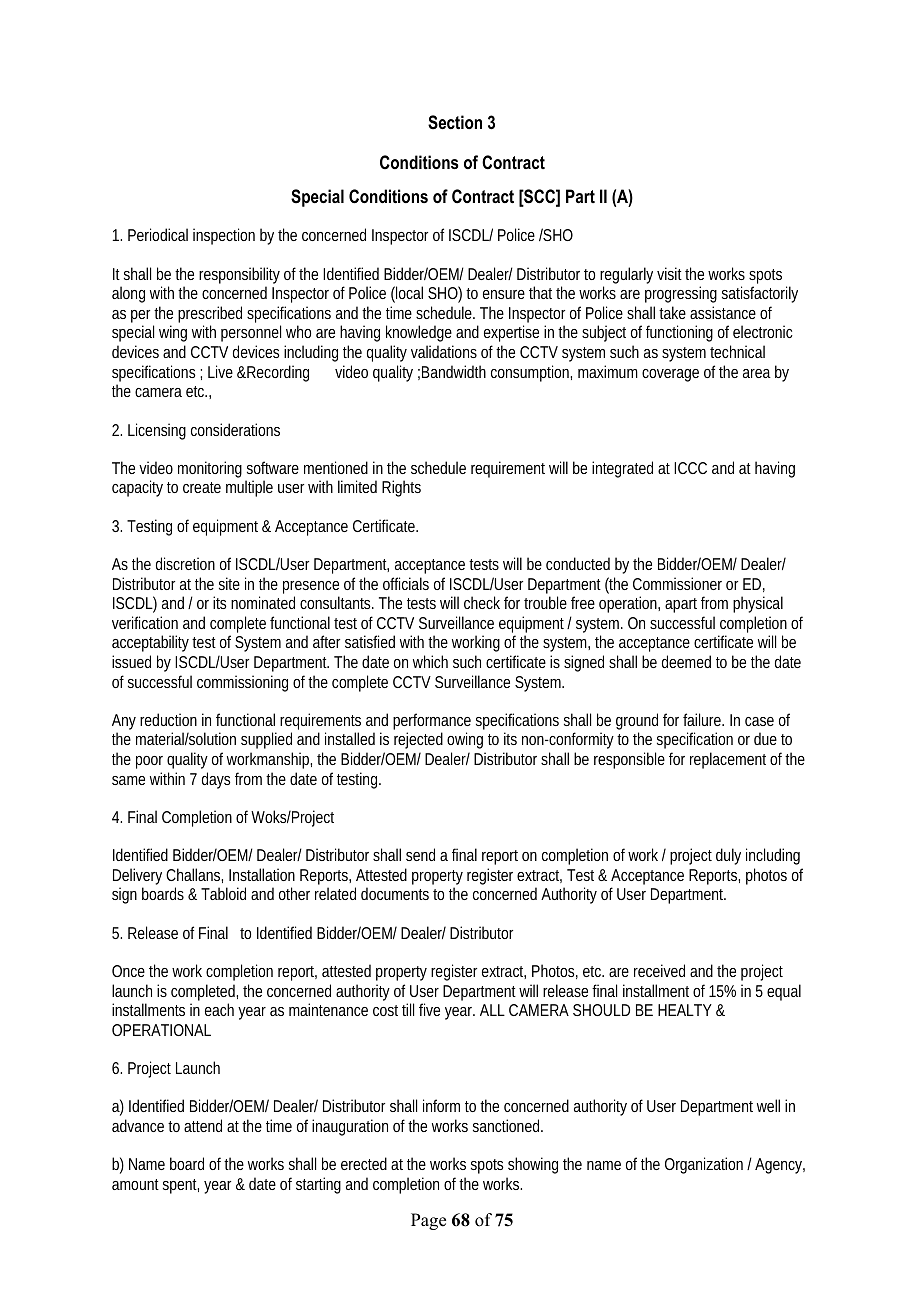 The image size is (924, 1308). Describe the element at coordinates (670, 375) in the image. I see `coverage` at that location.
